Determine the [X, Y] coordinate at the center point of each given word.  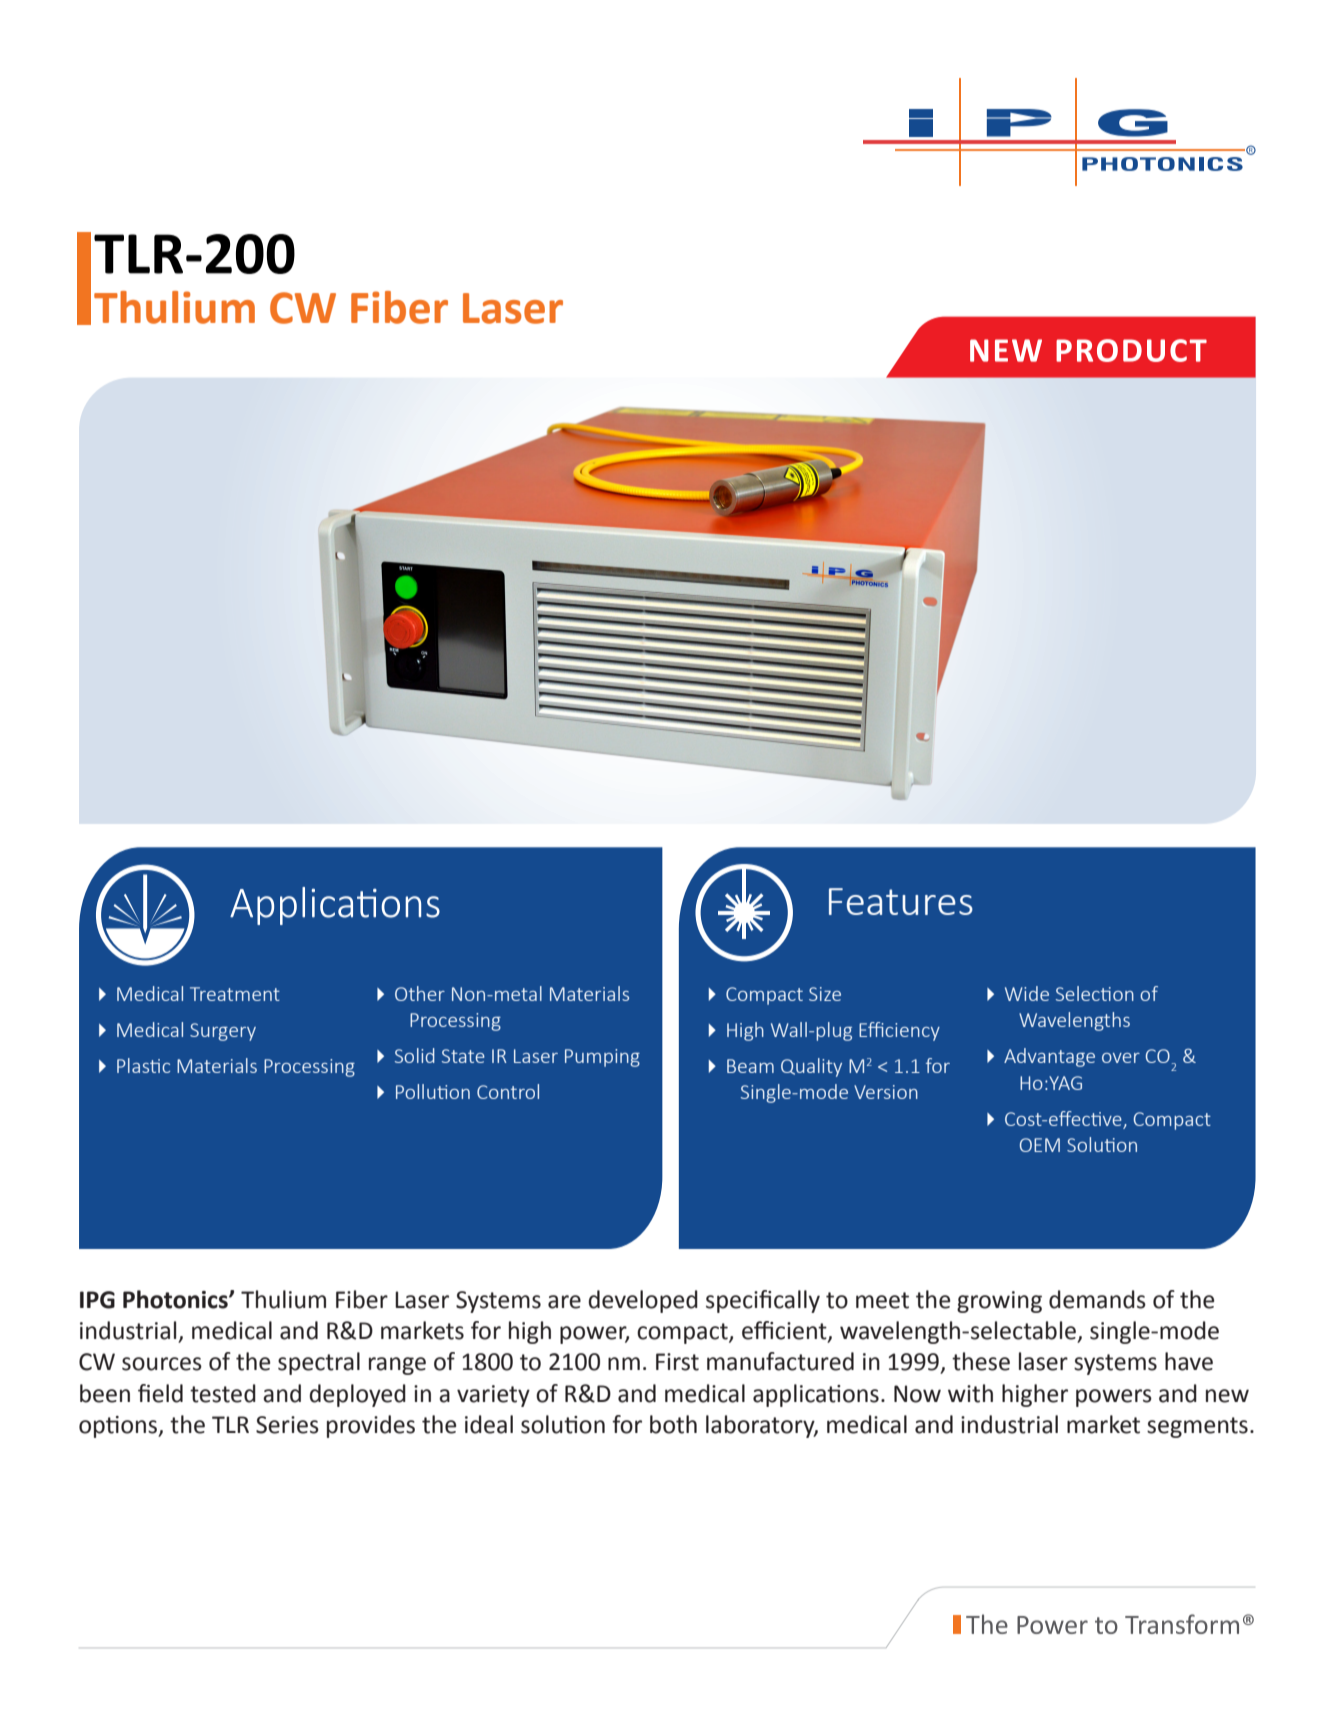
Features [901, 901]
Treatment [235, 994]
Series [287, 1425]
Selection [1095, 993]
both [673, 1424]
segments [1197, 1427]
